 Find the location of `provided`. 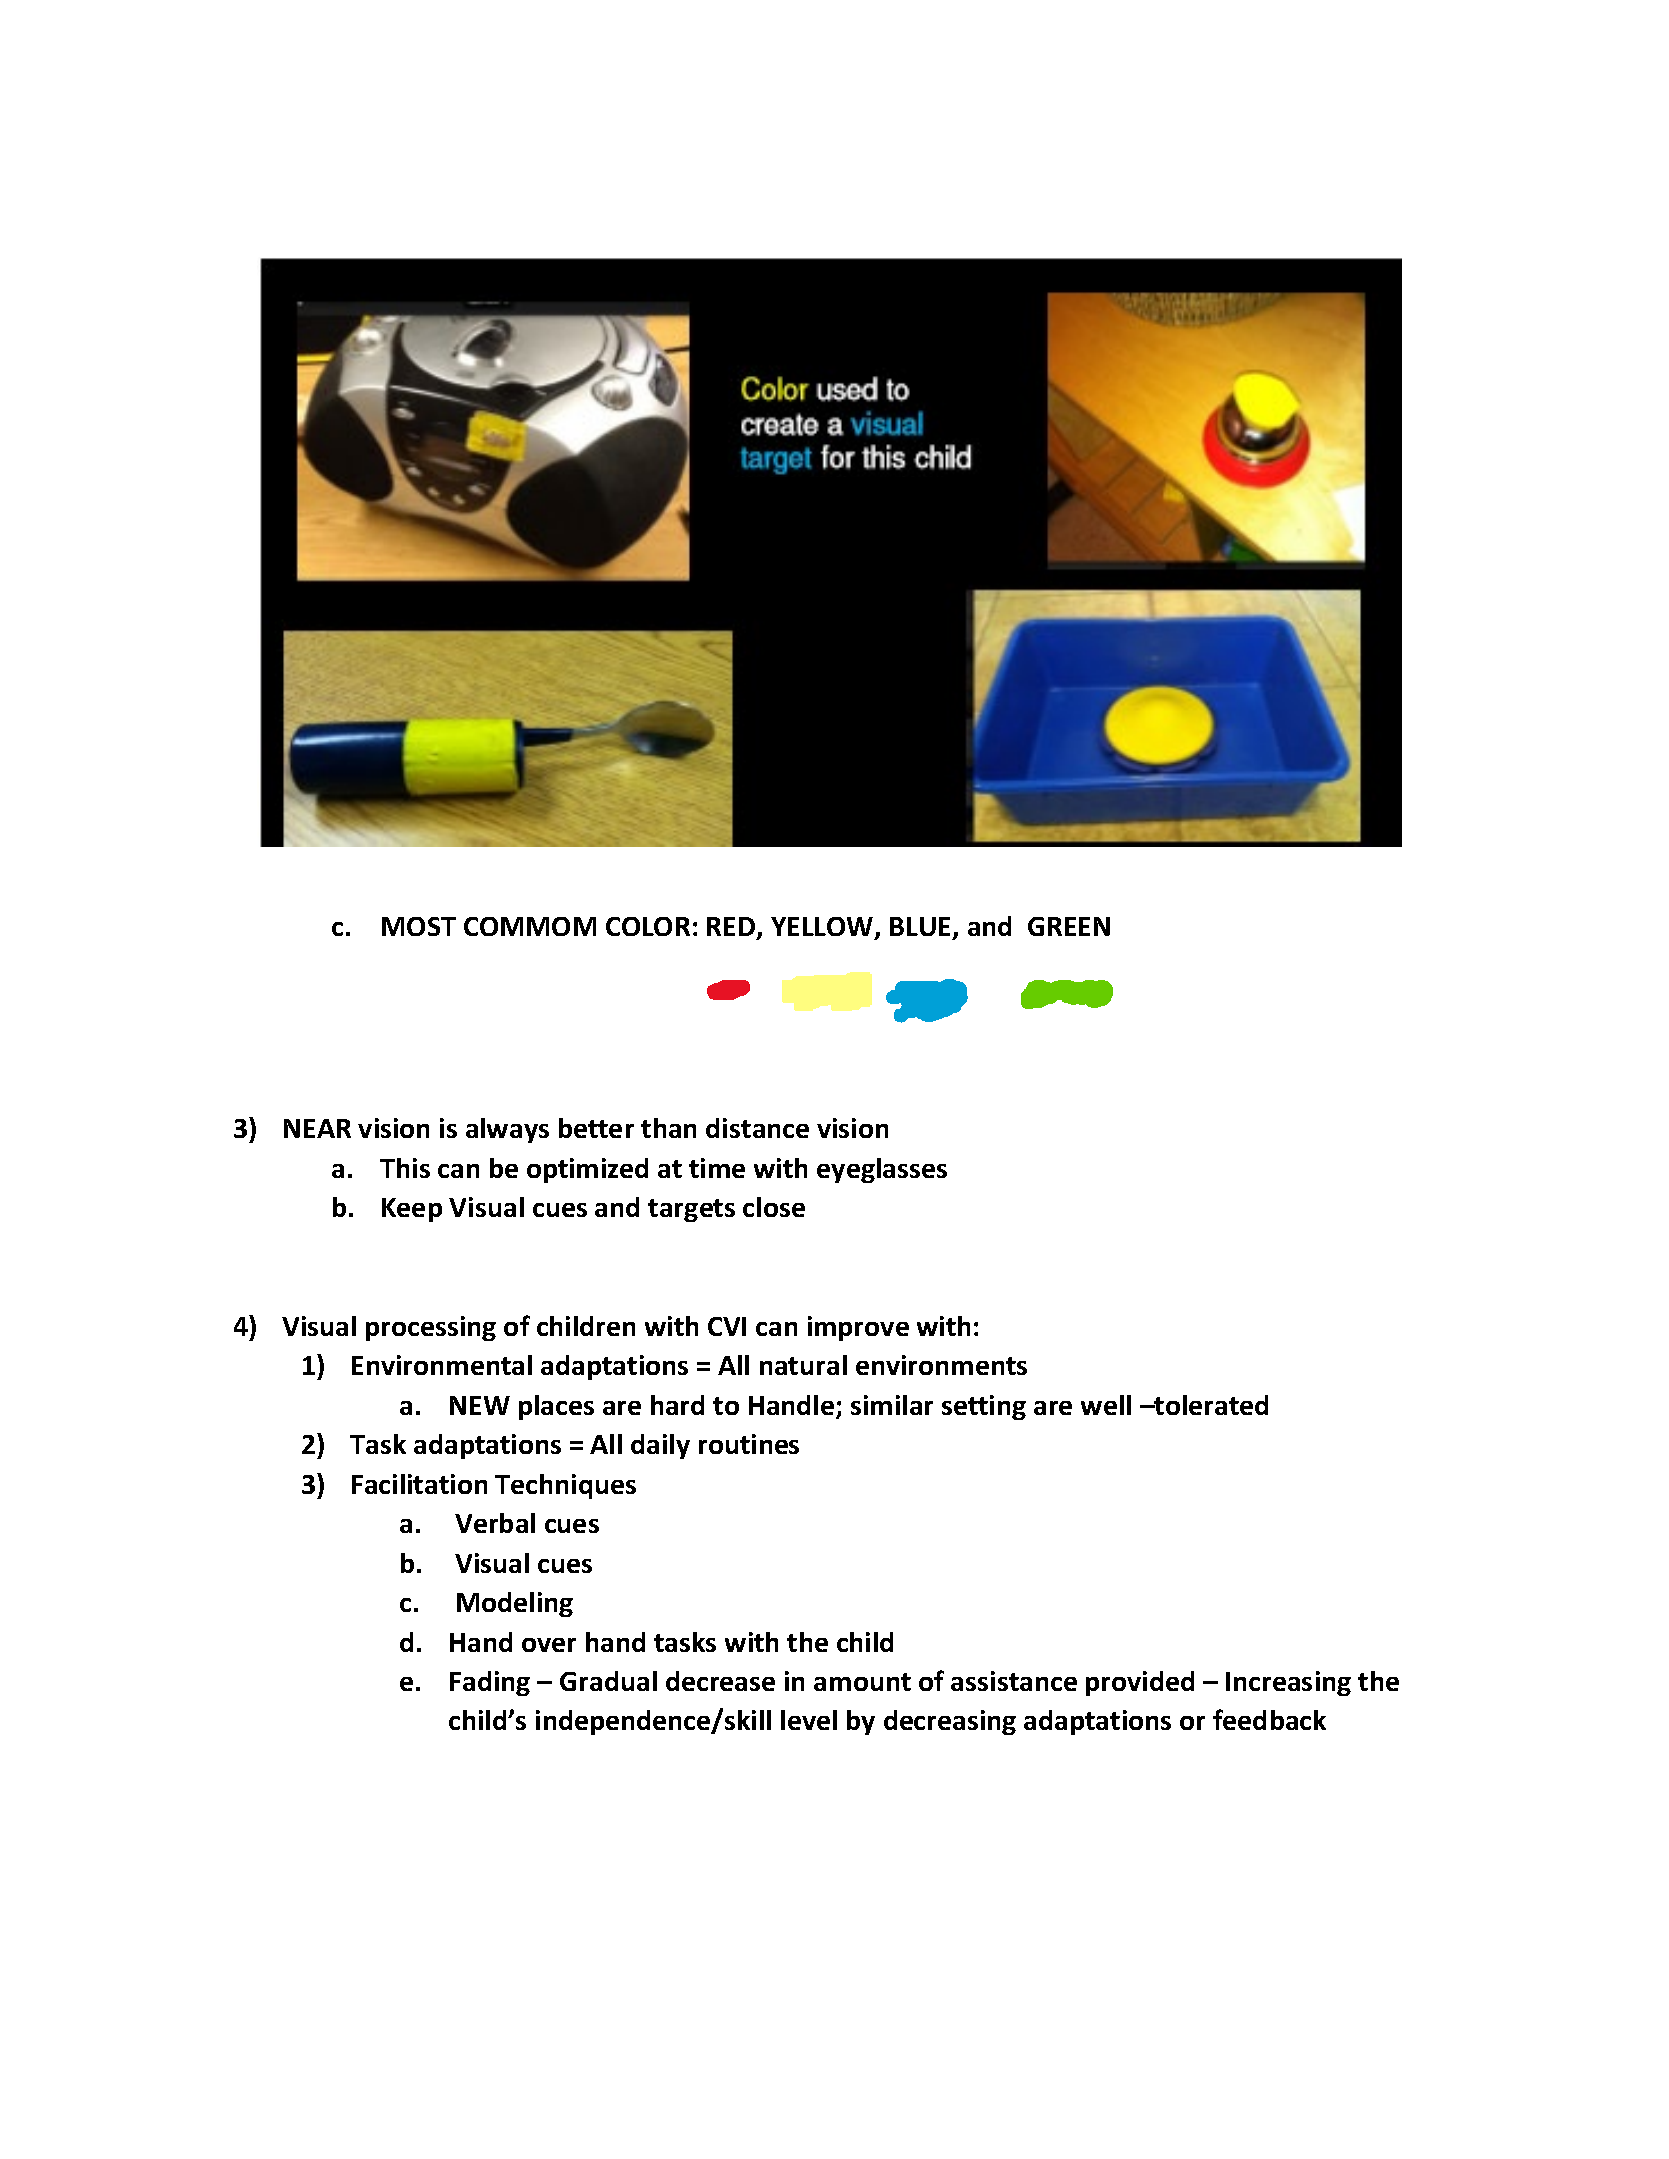

provided is located at coordinates (1140, 1683).
